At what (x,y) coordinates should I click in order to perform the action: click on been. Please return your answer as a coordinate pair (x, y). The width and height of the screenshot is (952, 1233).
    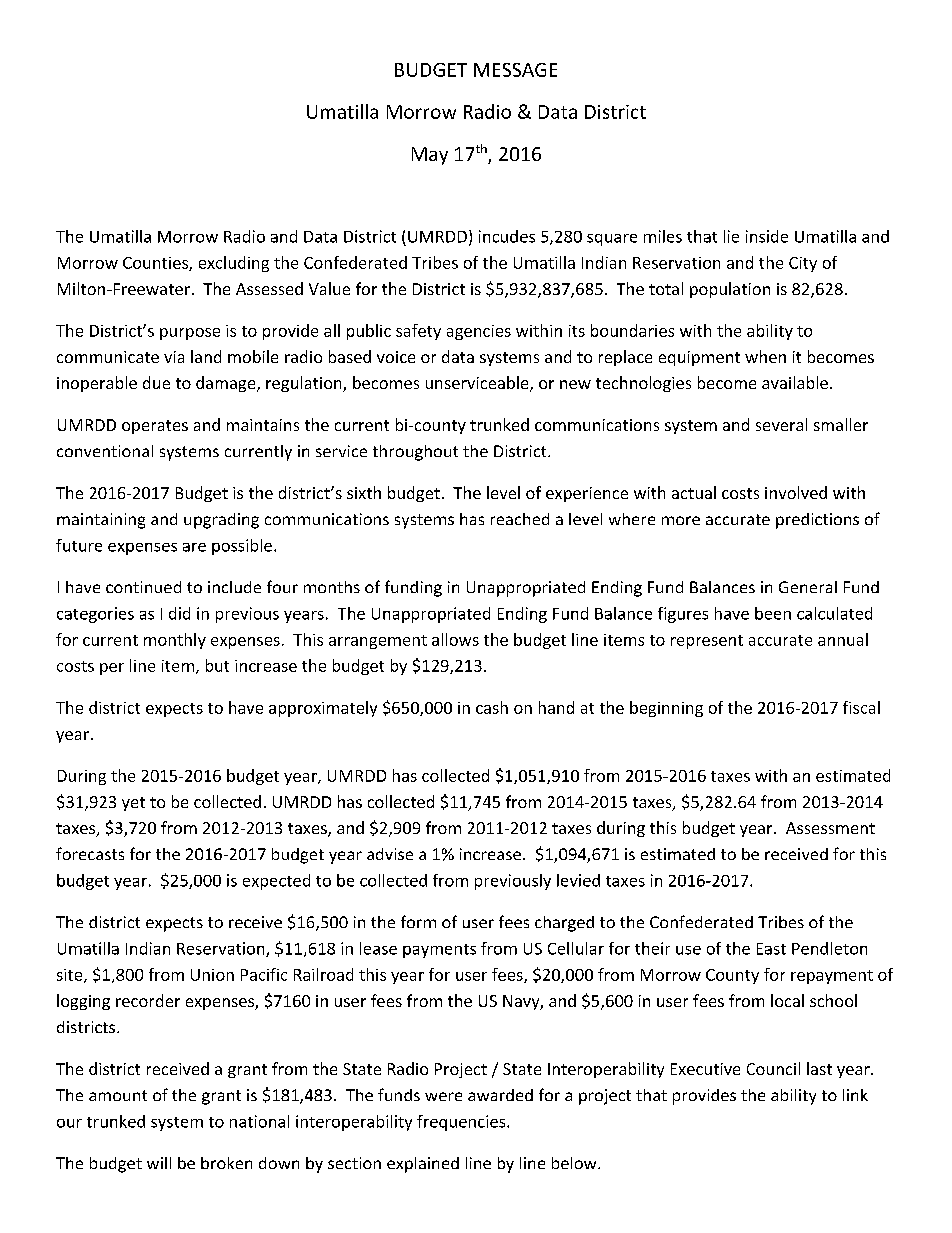
    Looking at the image, I should click on (773, 613).
